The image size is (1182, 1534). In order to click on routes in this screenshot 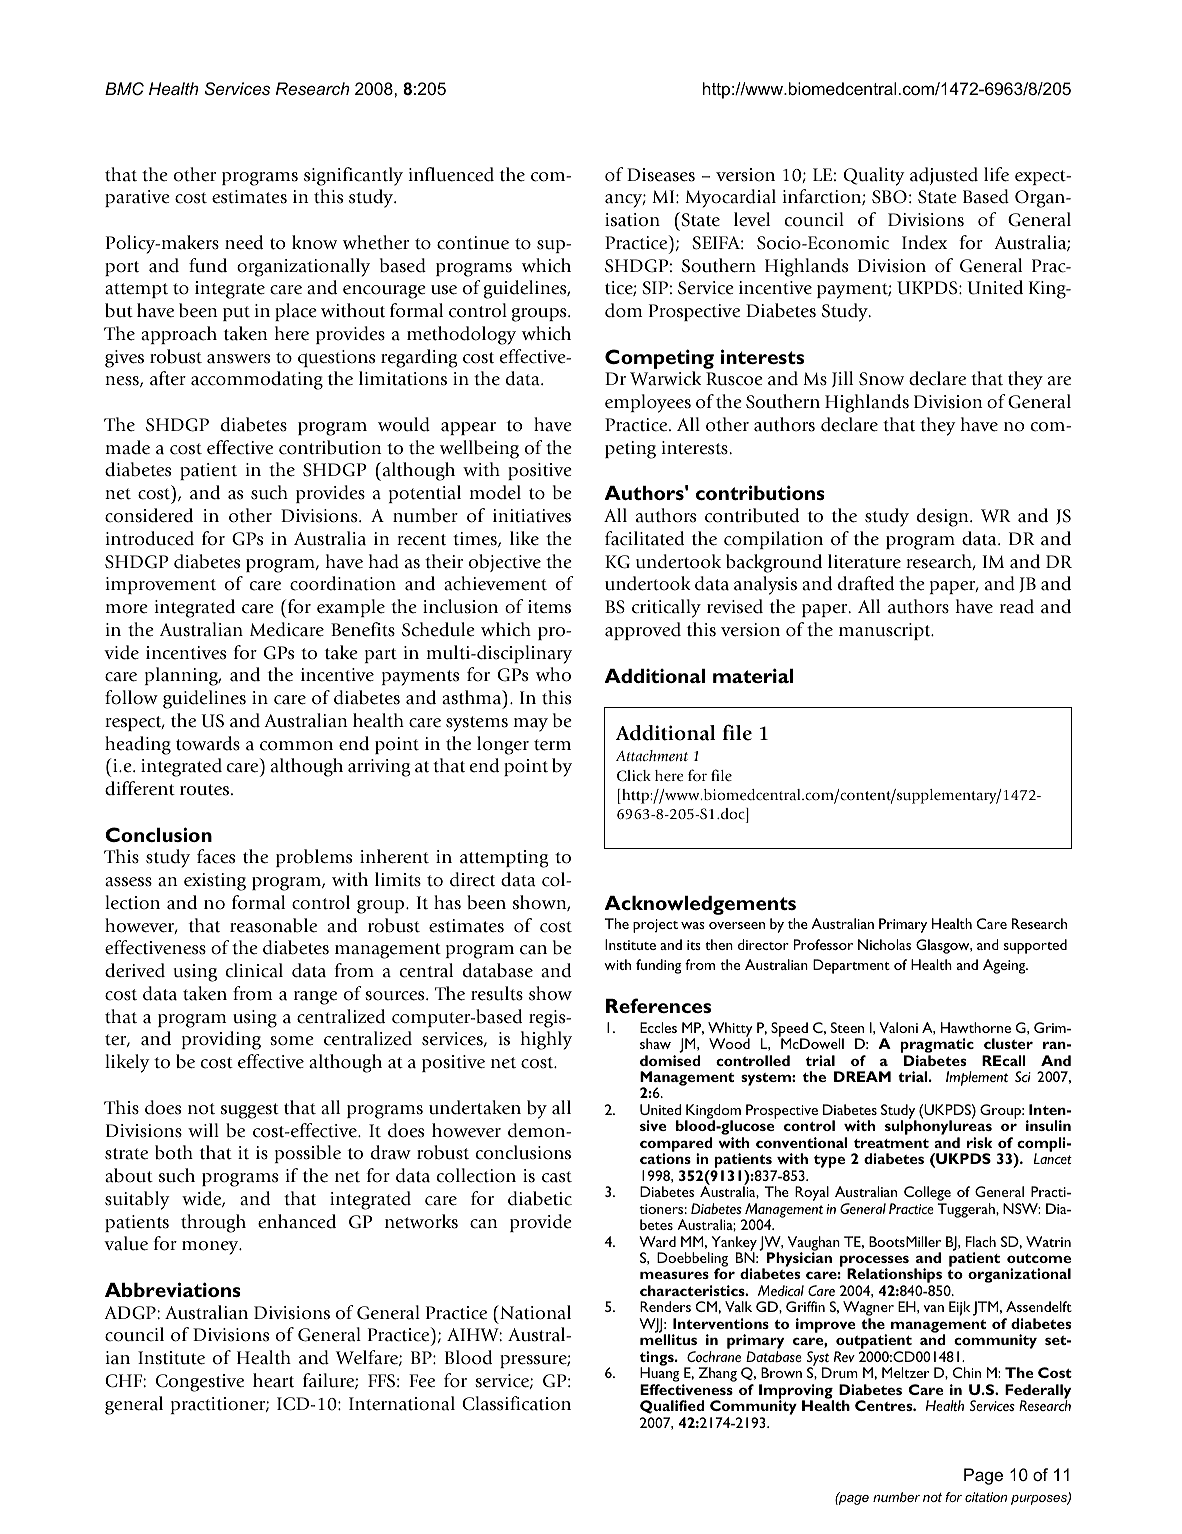, I will do `click(206, 790)`.
